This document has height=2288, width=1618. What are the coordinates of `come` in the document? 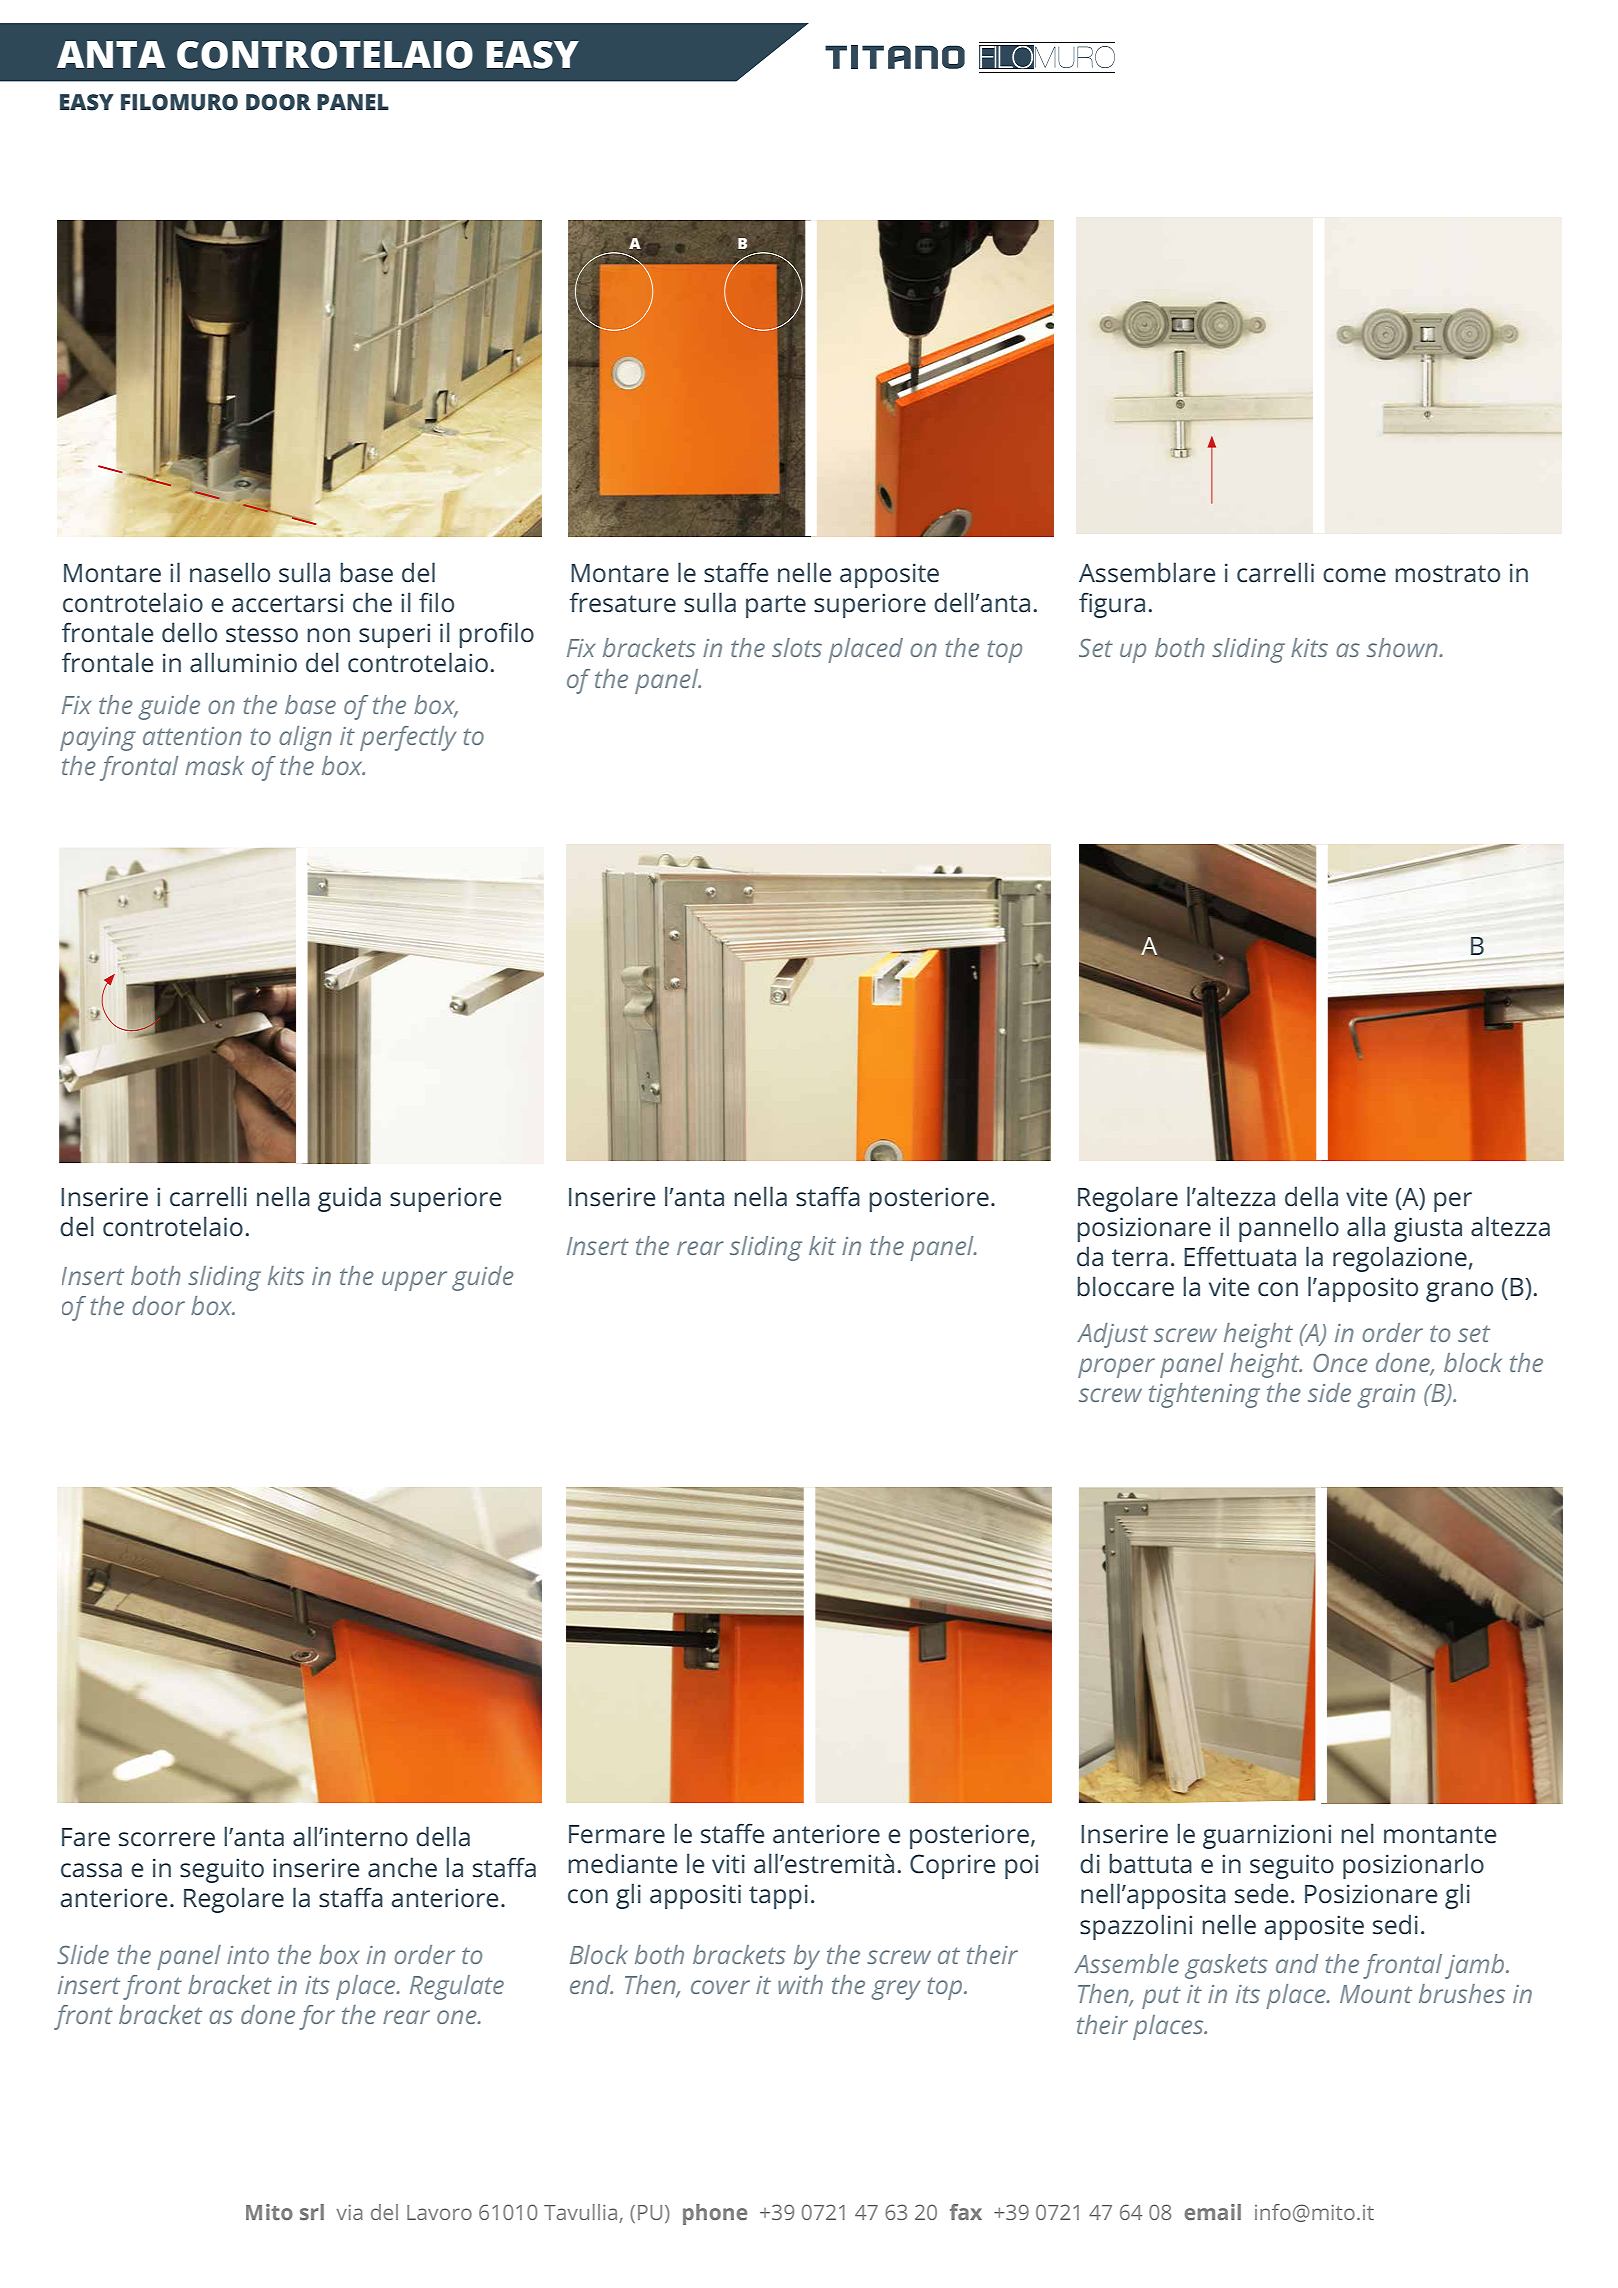 It's located at (1354, 575).
